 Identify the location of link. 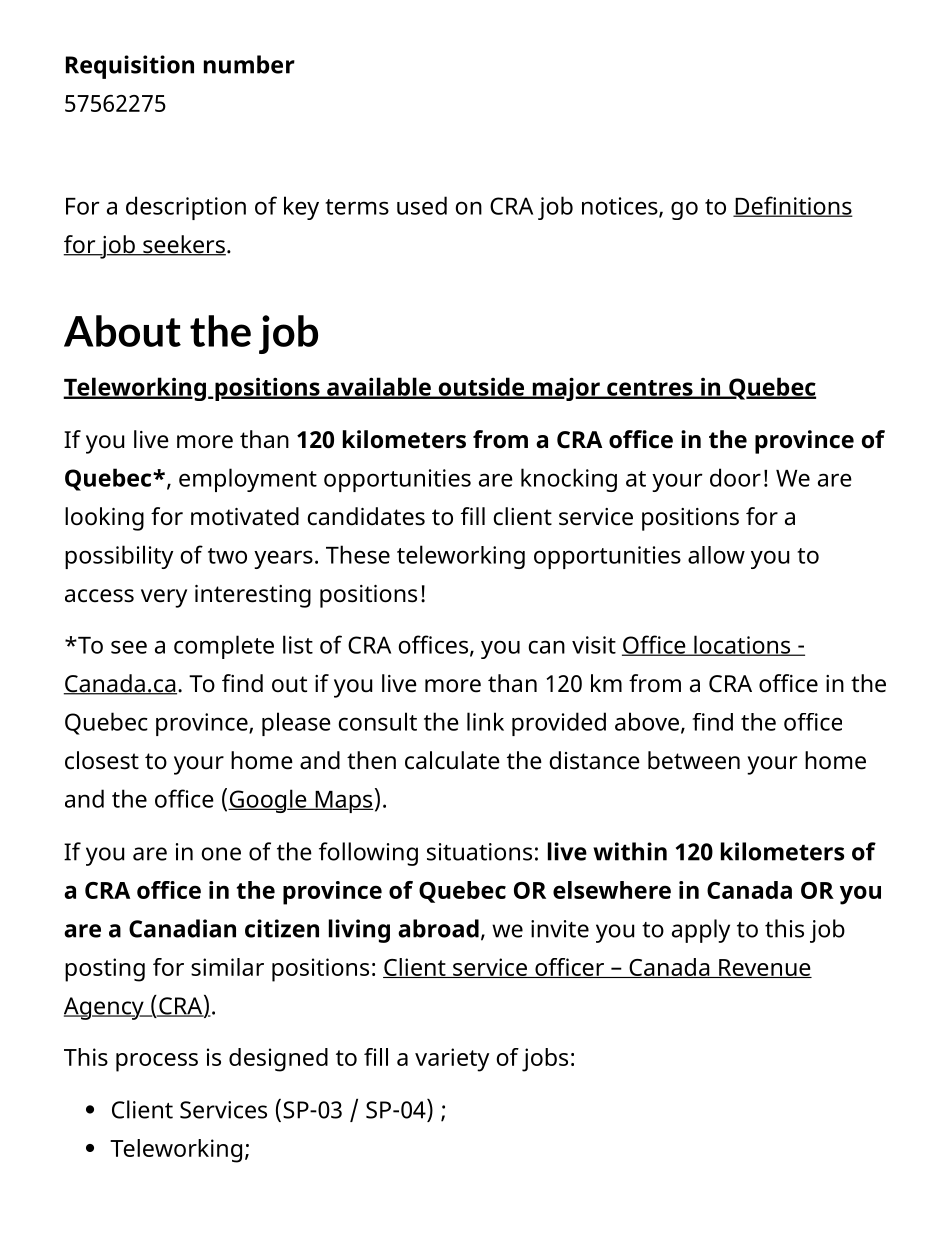
(485, 721).
